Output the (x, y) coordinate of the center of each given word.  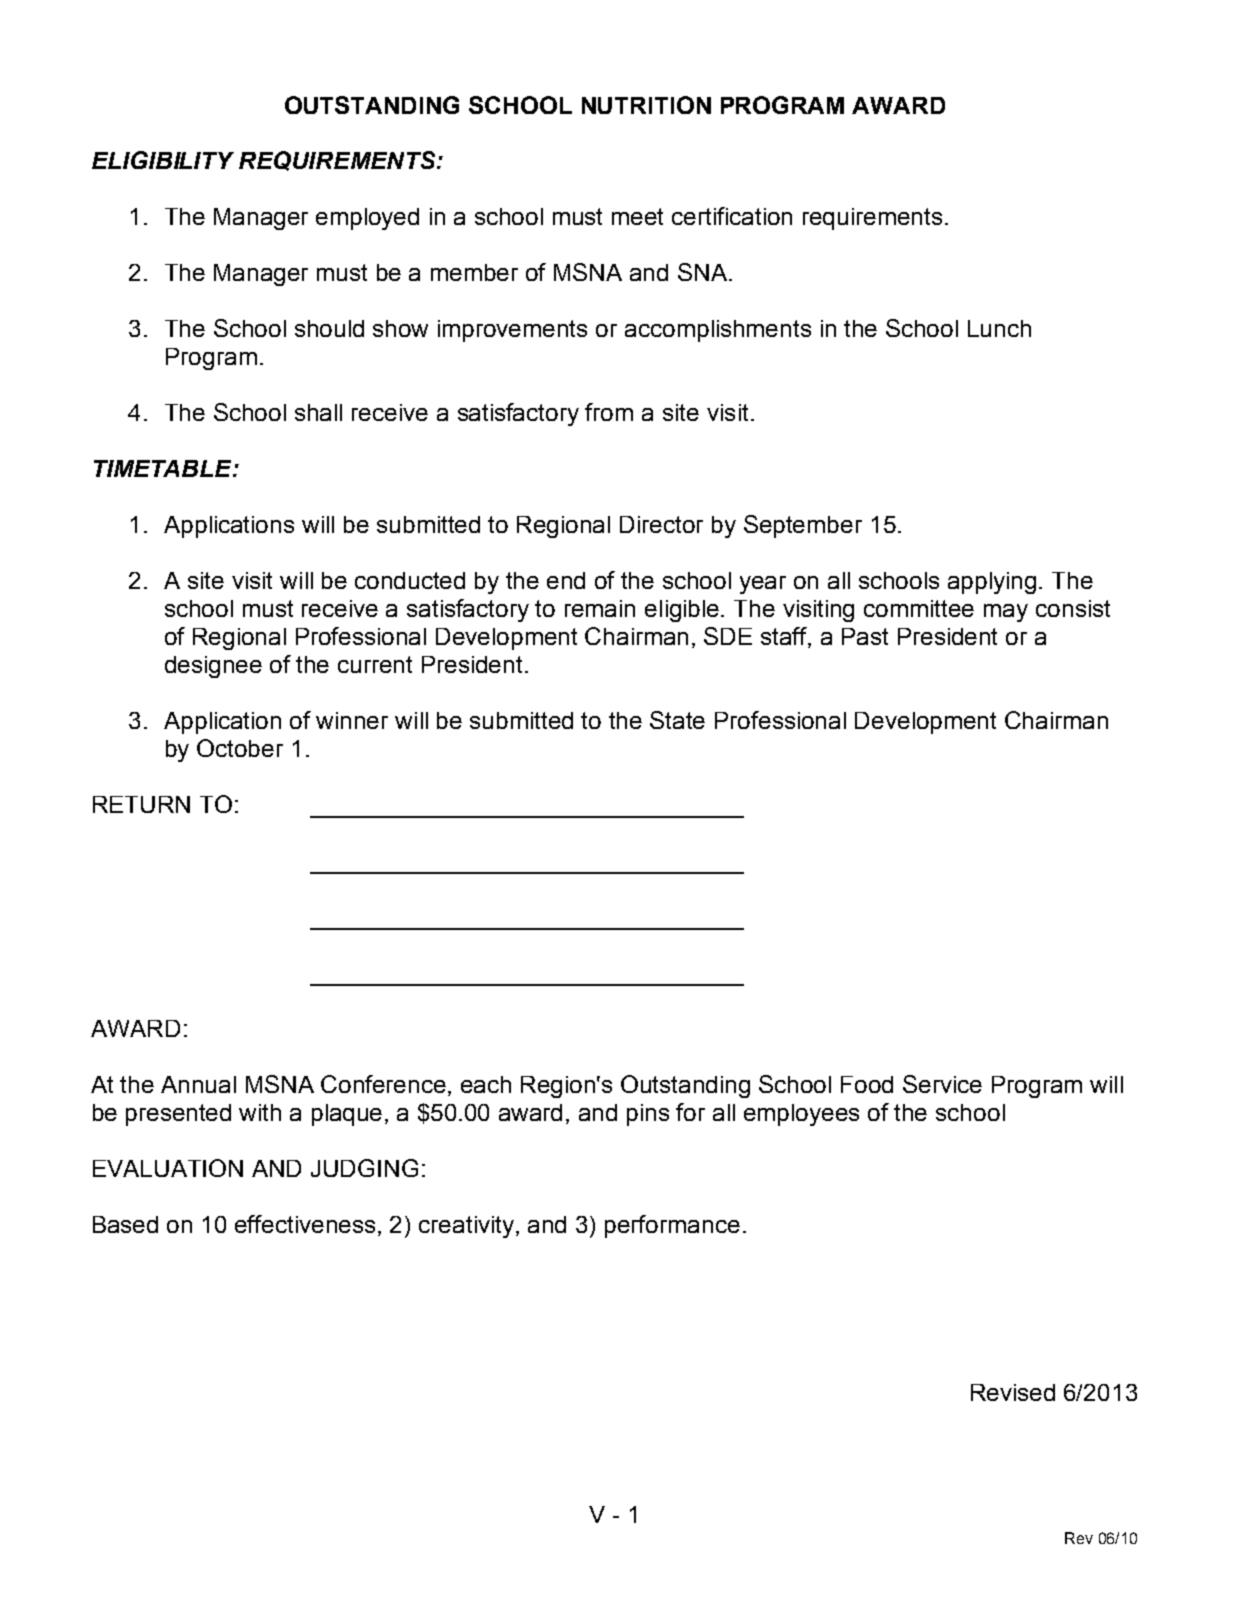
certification (732, 216)
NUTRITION (646, 105)
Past (865, 636)
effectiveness (305, 1224)
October (240, 748)
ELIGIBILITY (163, 160)
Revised (1013, 1392)
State (677, 720)
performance (672, 1226)
